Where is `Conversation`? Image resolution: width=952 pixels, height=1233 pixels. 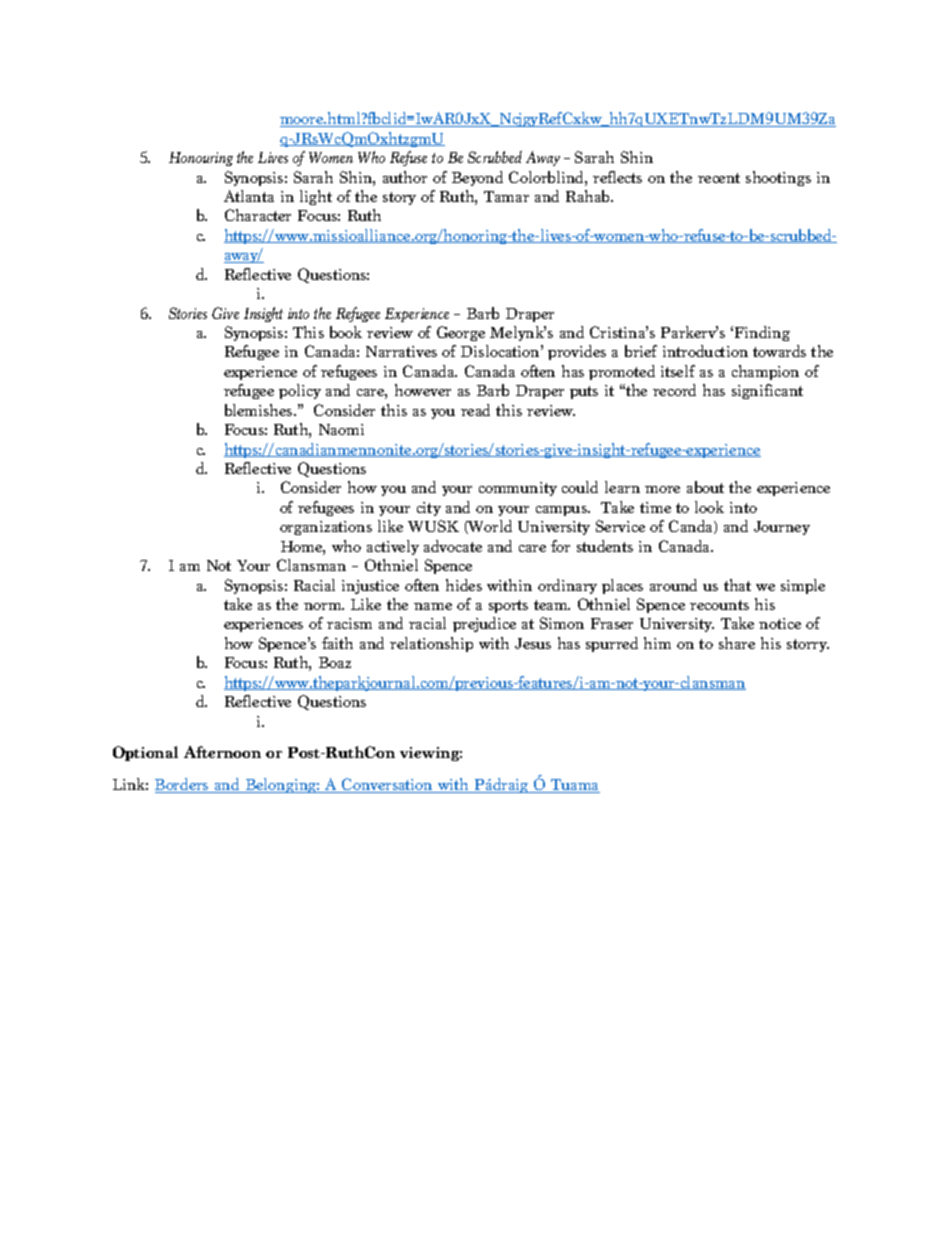 Conversation is located at coordinates (387, 785).
